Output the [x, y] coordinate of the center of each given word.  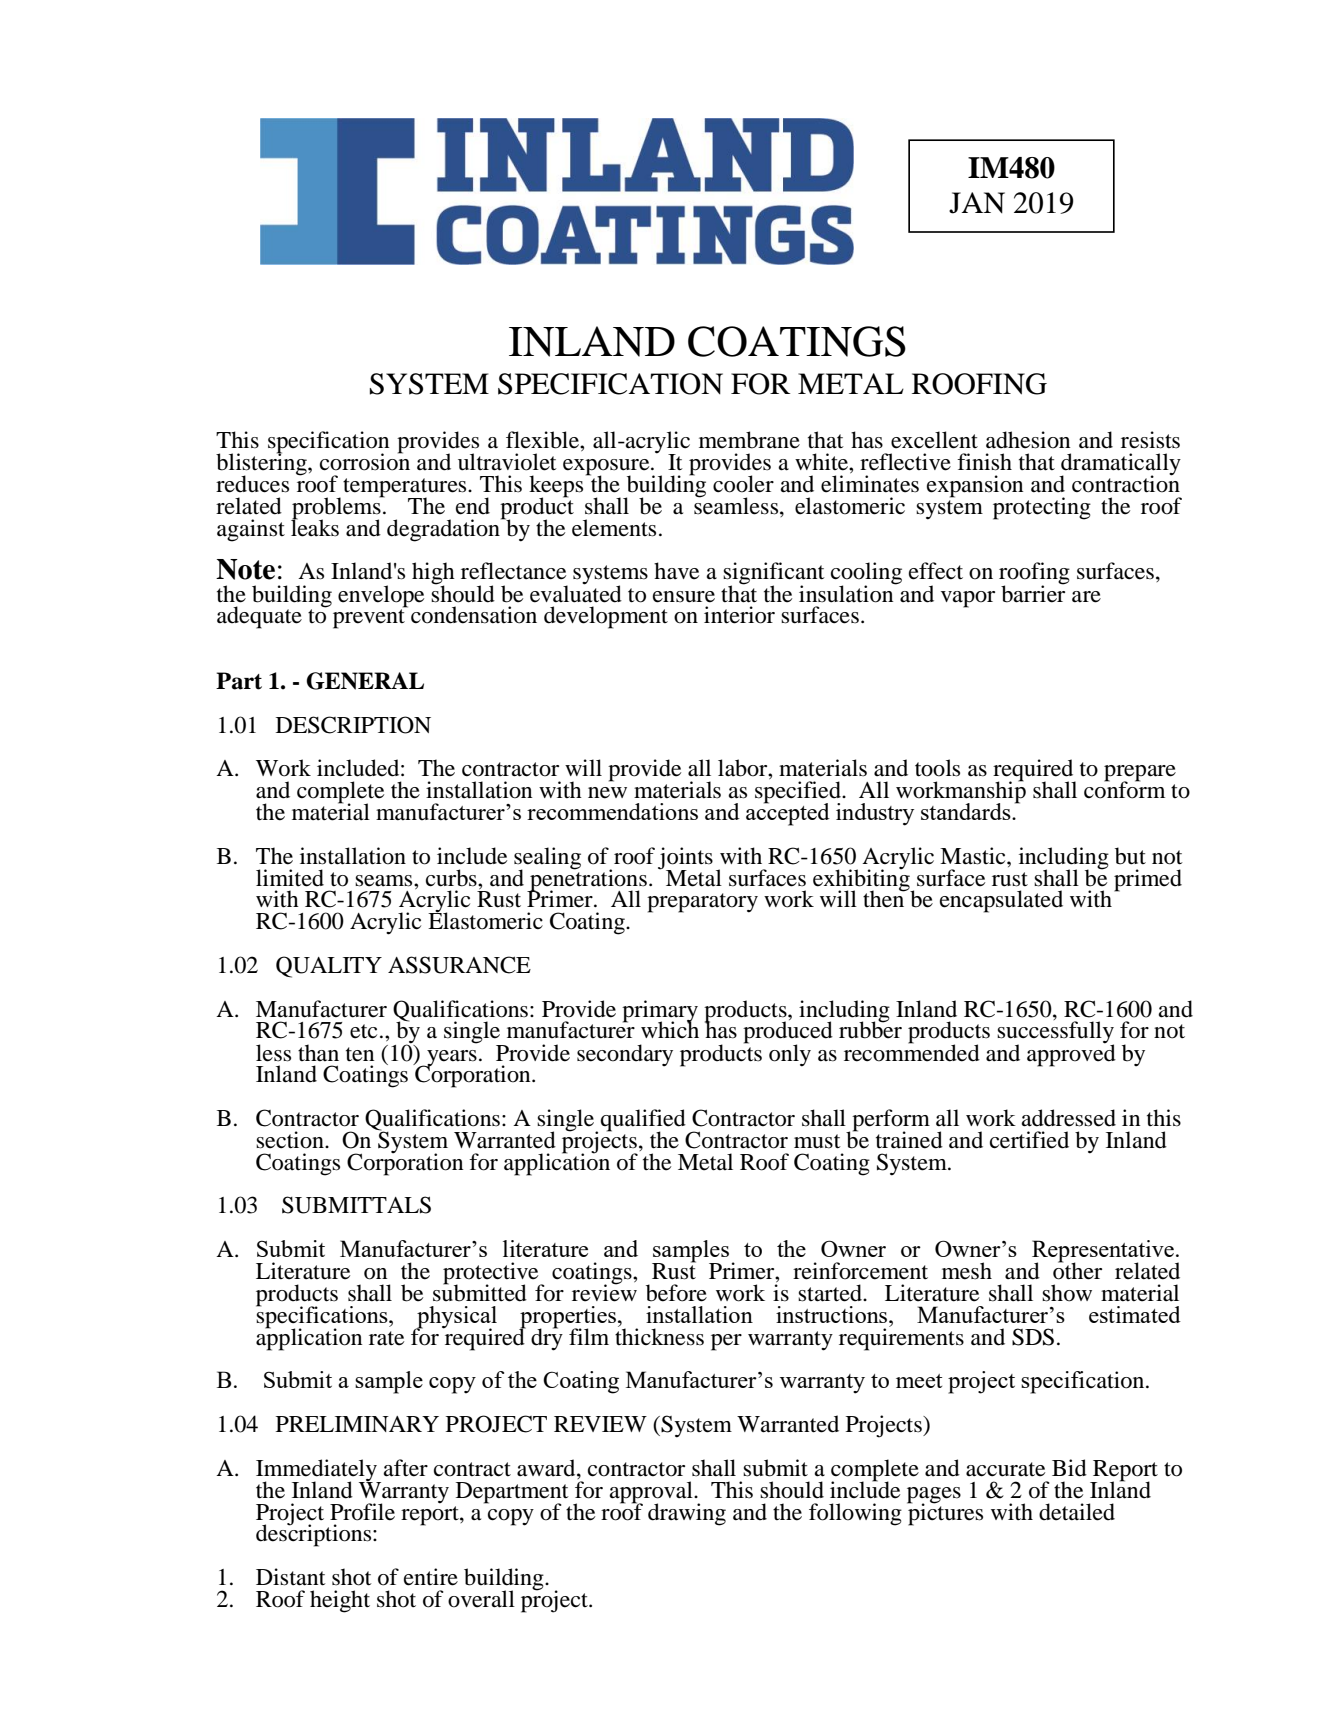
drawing [687, 1514]
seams [385, 881]
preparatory [702, 903]
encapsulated [1001, 901]
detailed [1077, 1512]
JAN [977, 203]
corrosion [365, 461]
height [340, 1601]
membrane [749, 440]
